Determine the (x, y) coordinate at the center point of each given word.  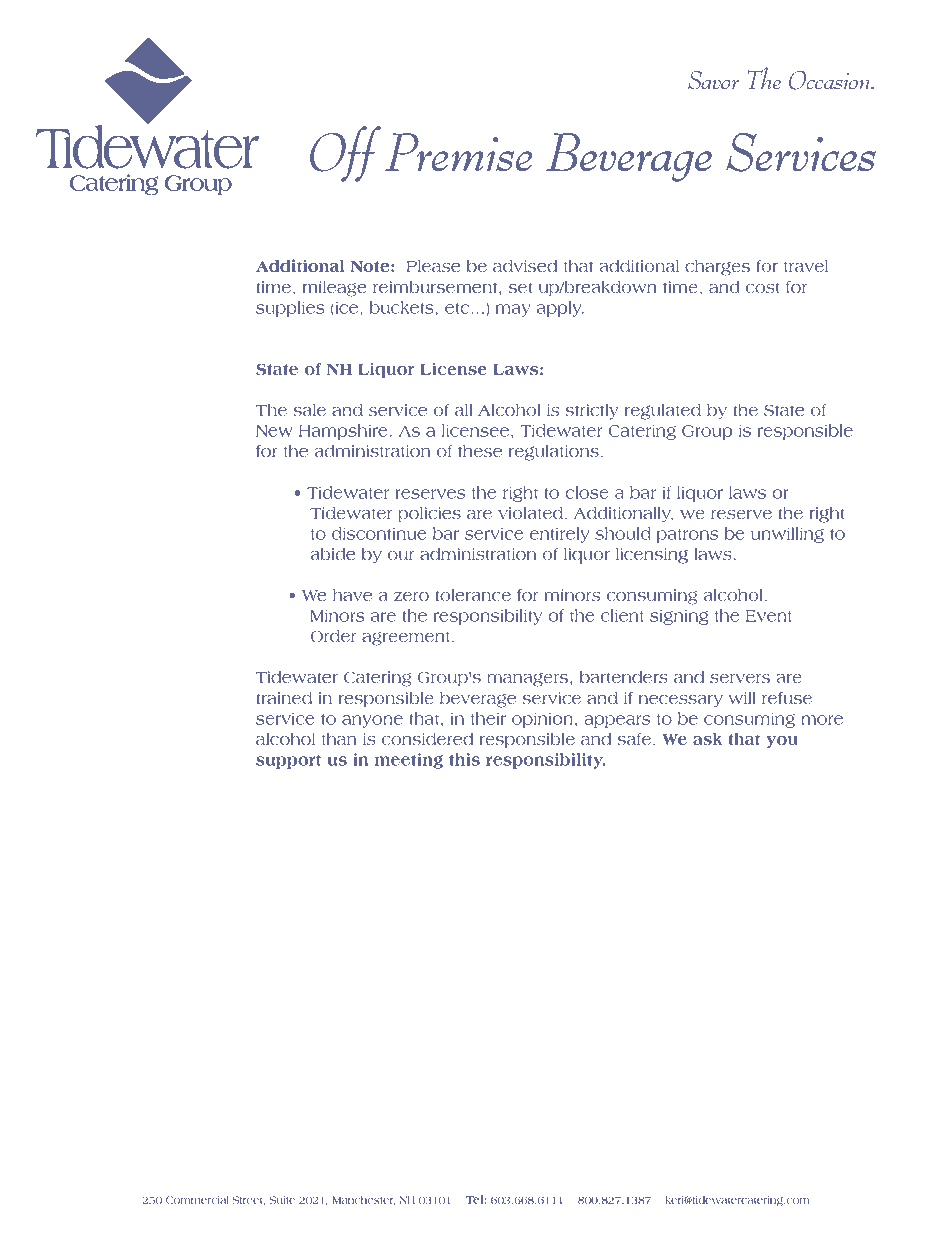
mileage (334, 288)
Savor (713, 80)
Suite (282, 1200)
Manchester (364, 1200)
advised (525, 266)
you (782, 742)
